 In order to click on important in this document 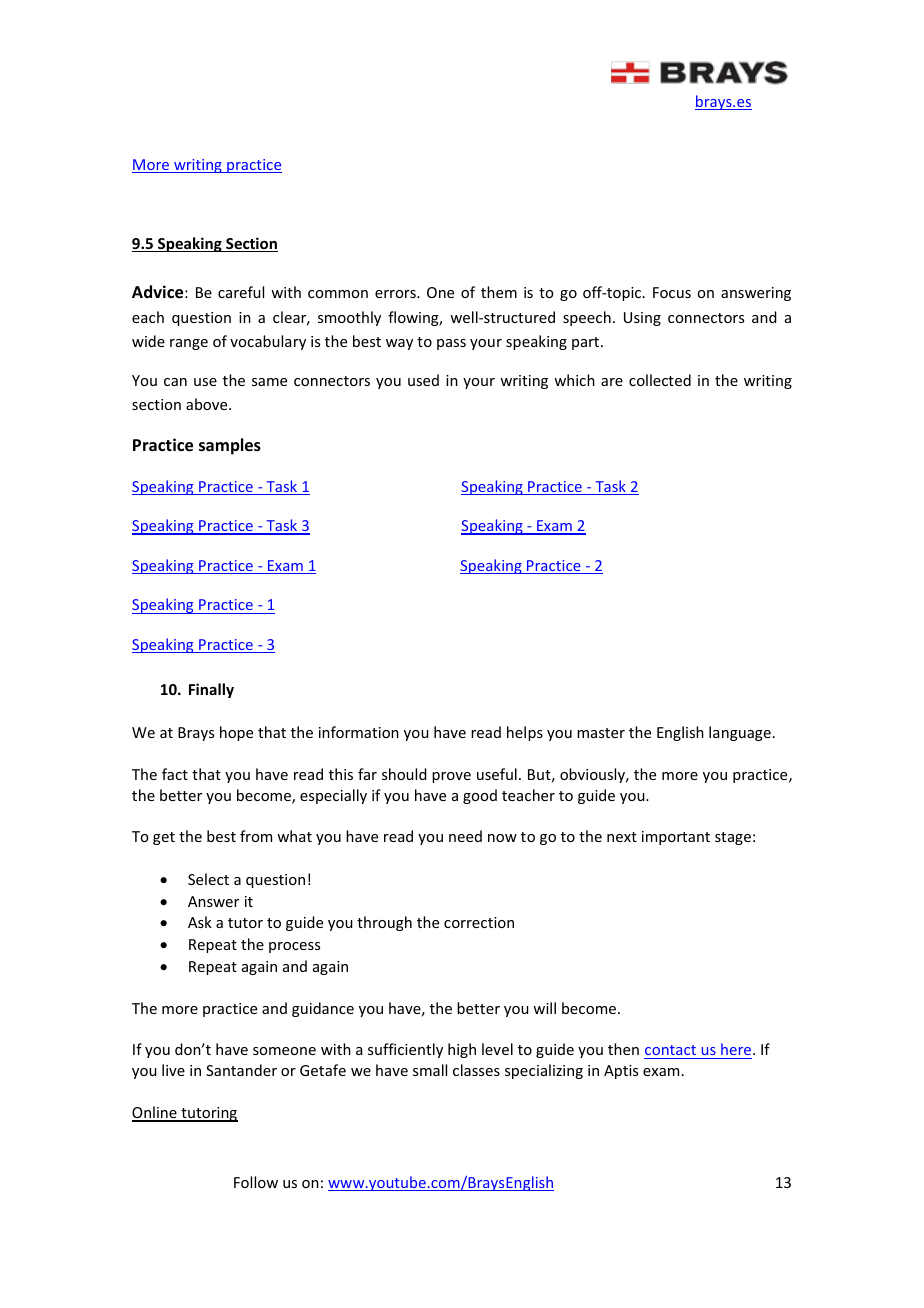, I will do `click(676, 838)`.
